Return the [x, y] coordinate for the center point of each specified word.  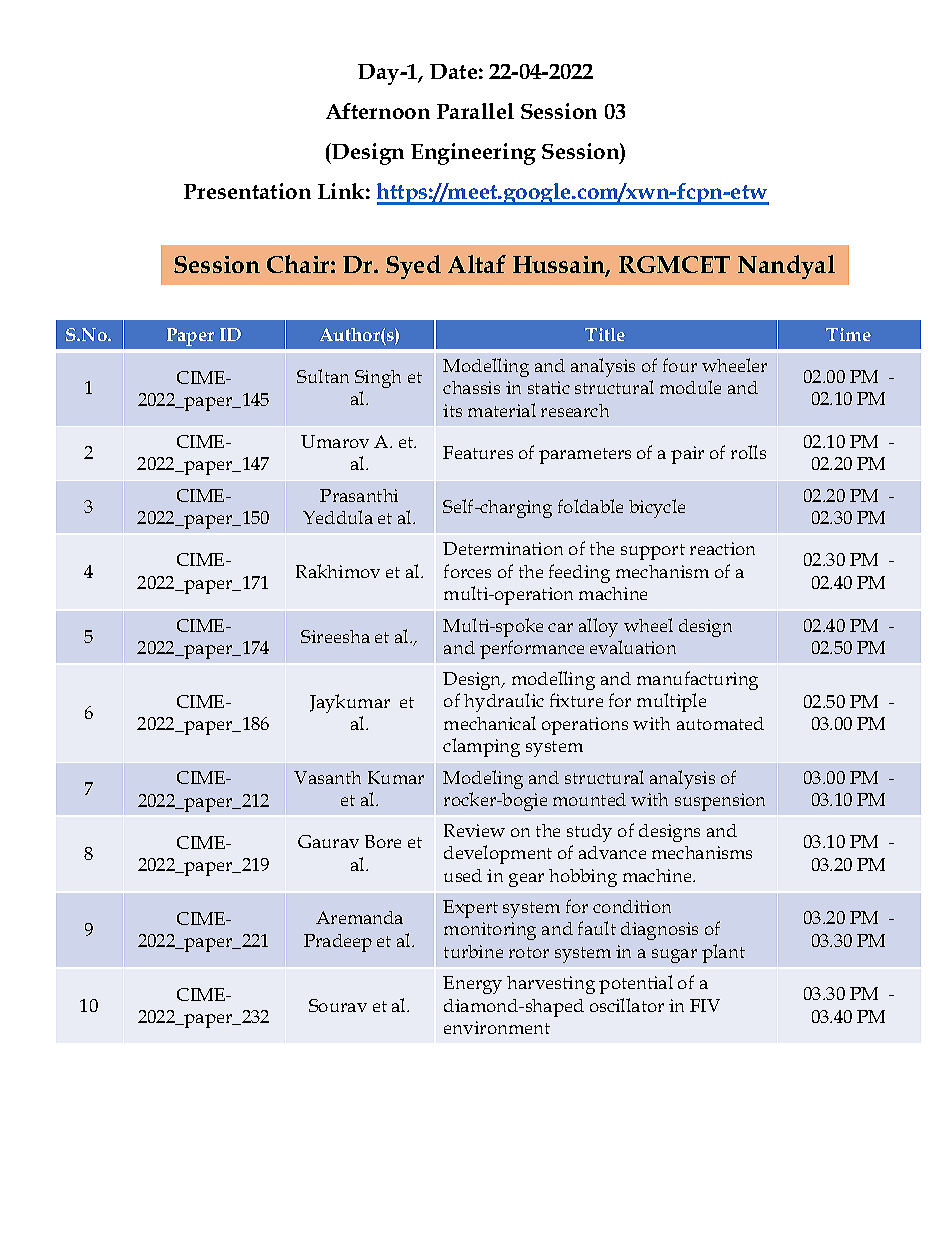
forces [467, 571]
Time [848, 334]
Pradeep [338, 943]
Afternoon [378, 111]
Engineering [473, 154]
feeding [579, 573]
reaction [722, 548]
